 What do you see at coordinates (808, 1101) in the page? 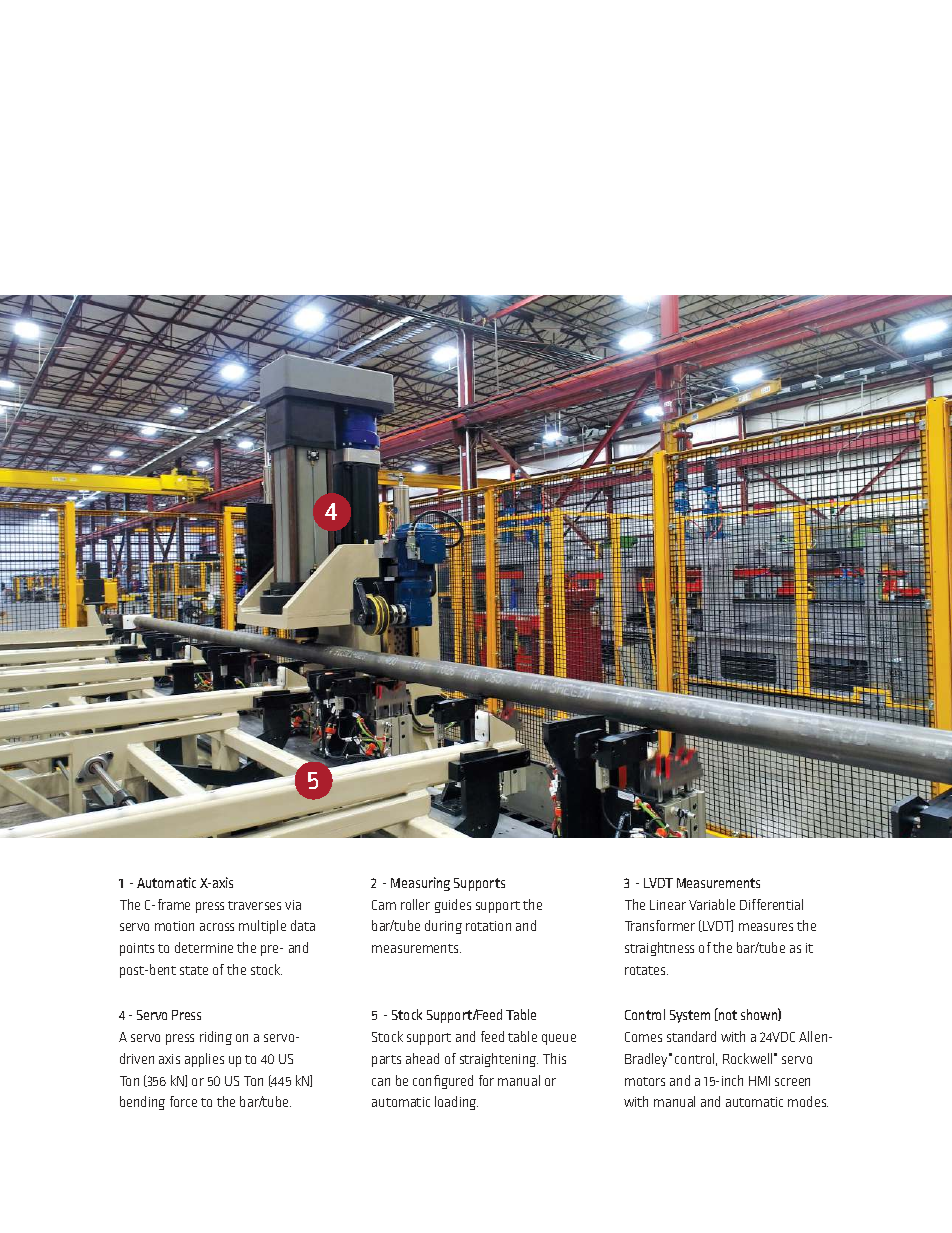
I see `modes` at bounding box center [808, 1101].
